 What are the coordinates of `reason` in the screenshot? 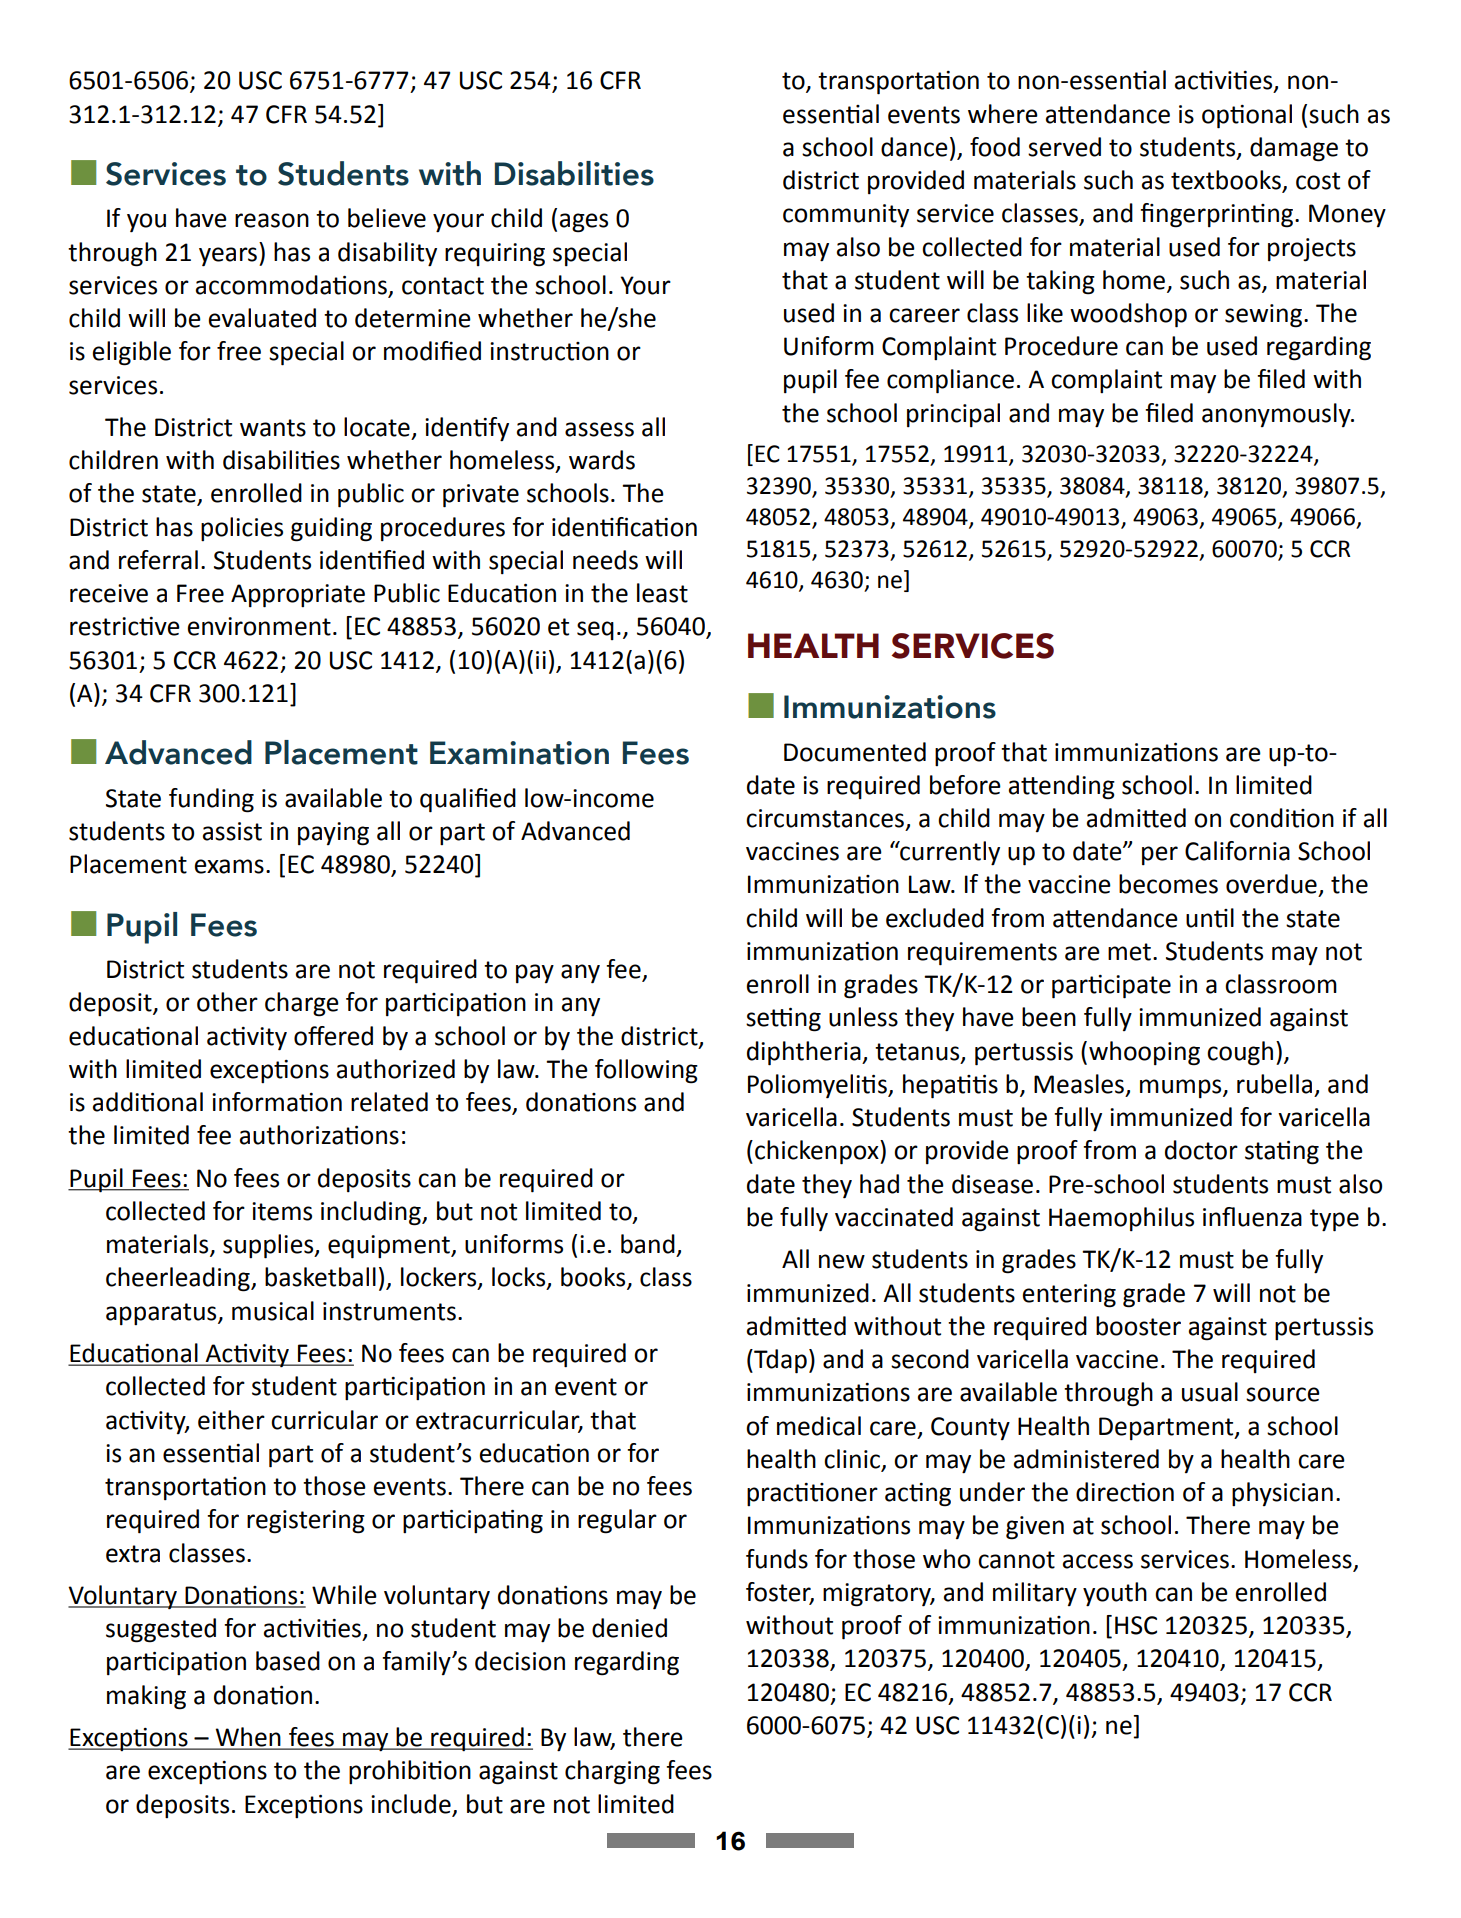 It's located at (272, 220).
